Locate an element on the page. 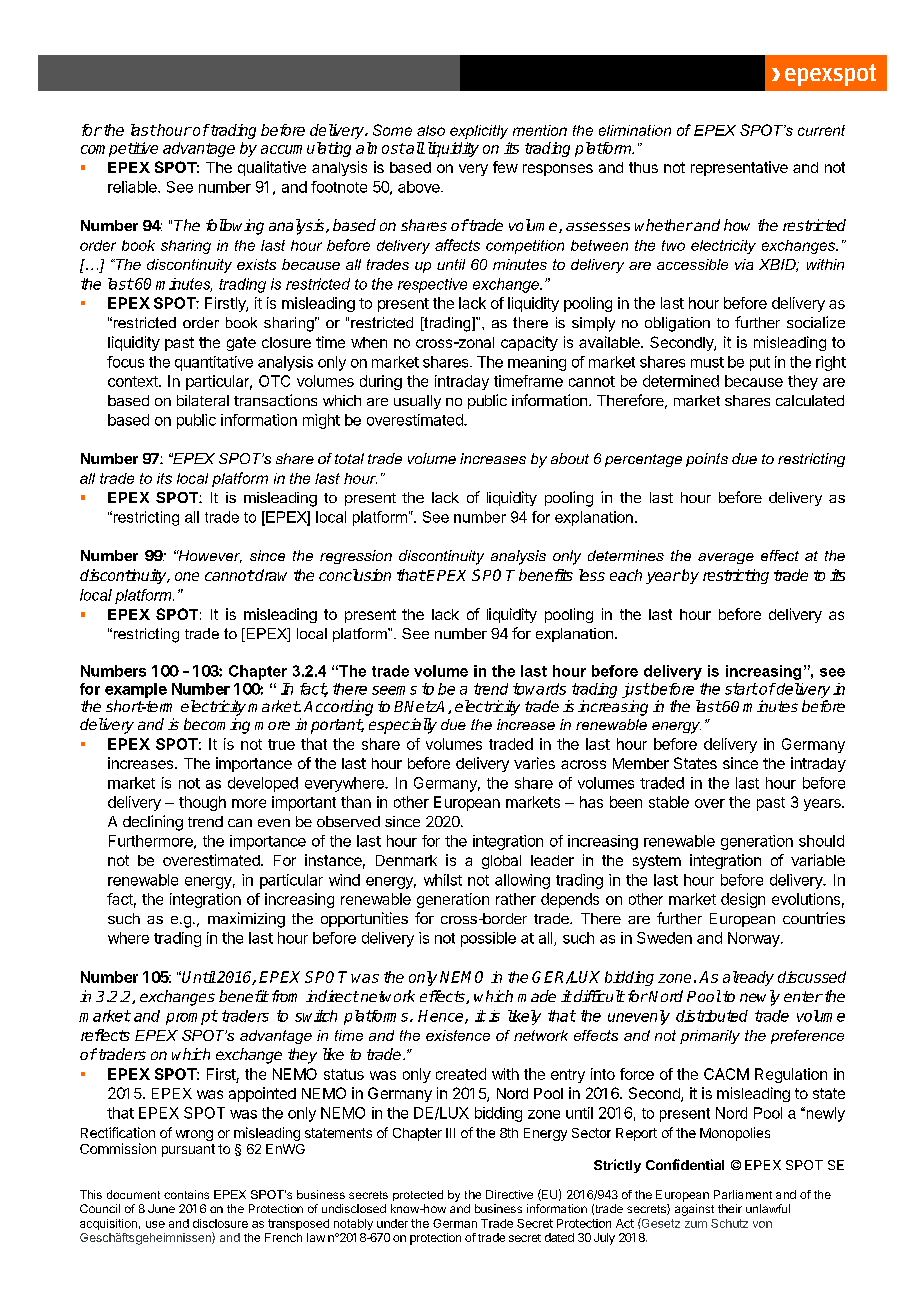 The image size is (924, 1308). design is located at coordinates (743, 900).
